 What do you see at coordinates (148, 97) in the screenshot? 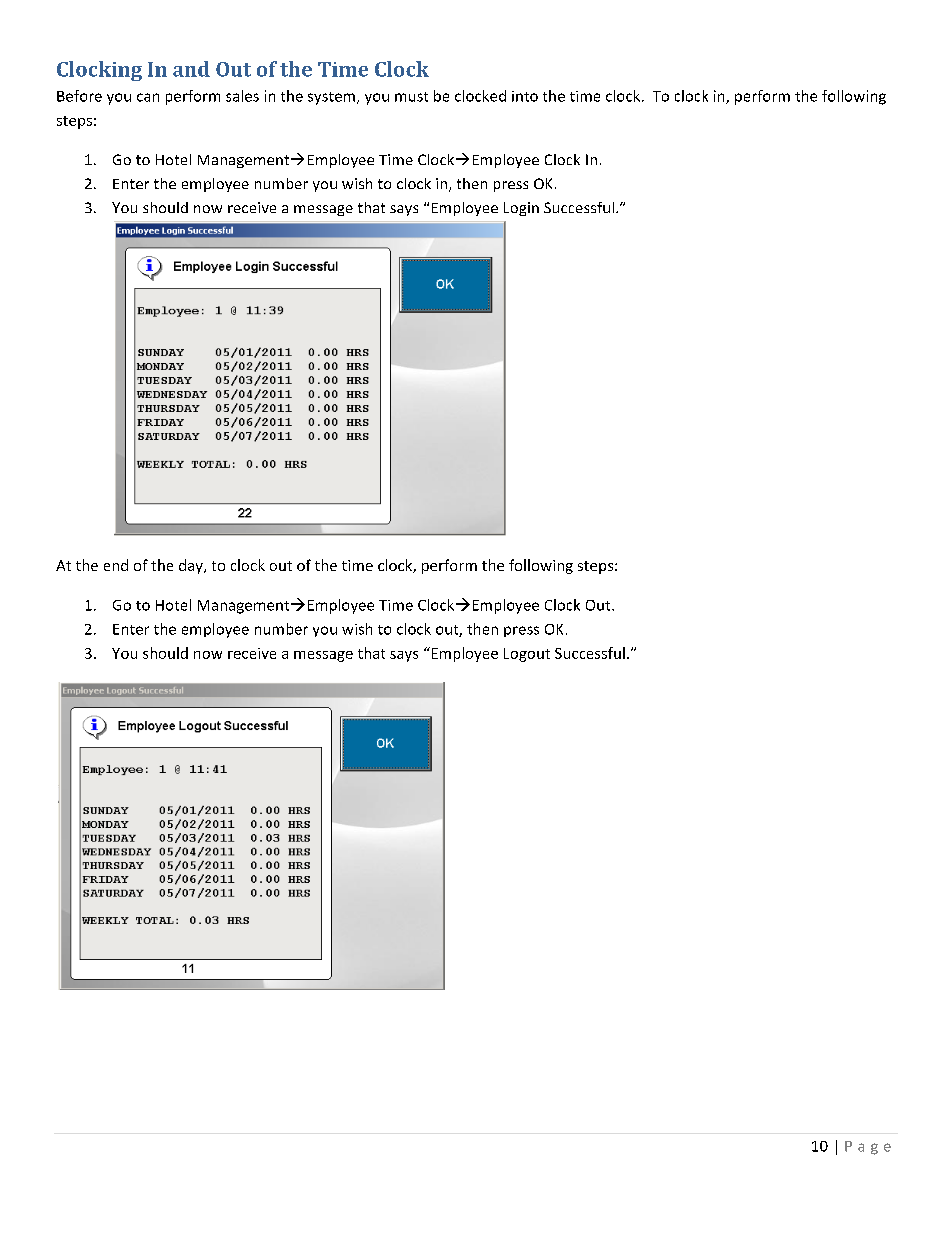
I see `can` at bounding box center [148, 97].
